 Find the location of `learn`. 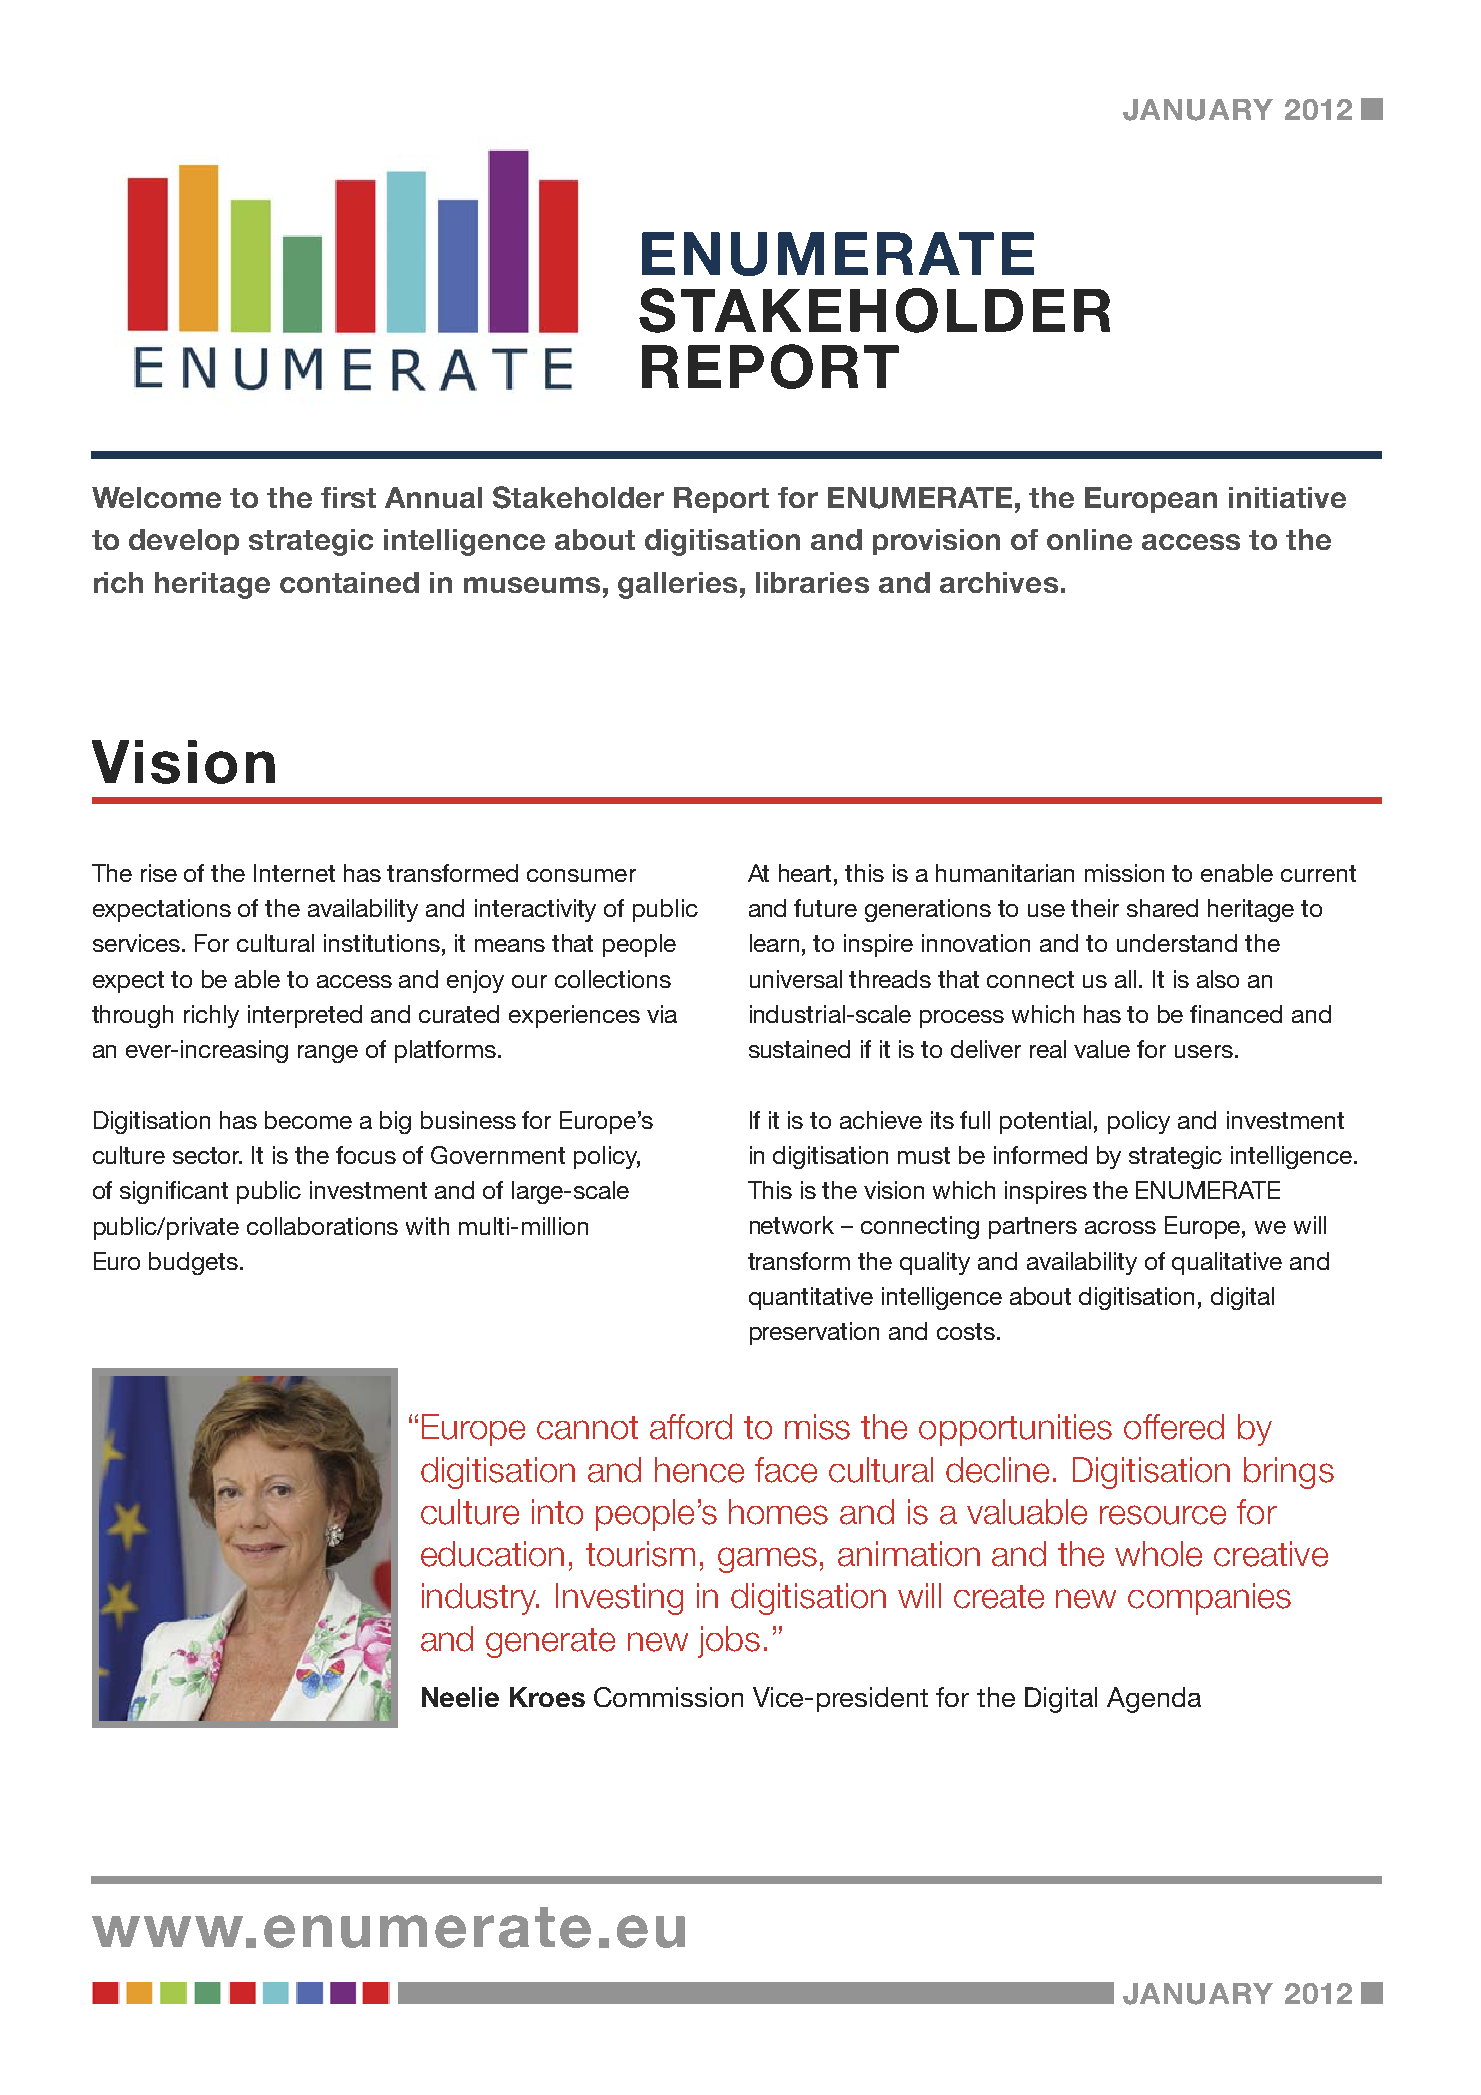

learn is located at coordinates (774, 943).
